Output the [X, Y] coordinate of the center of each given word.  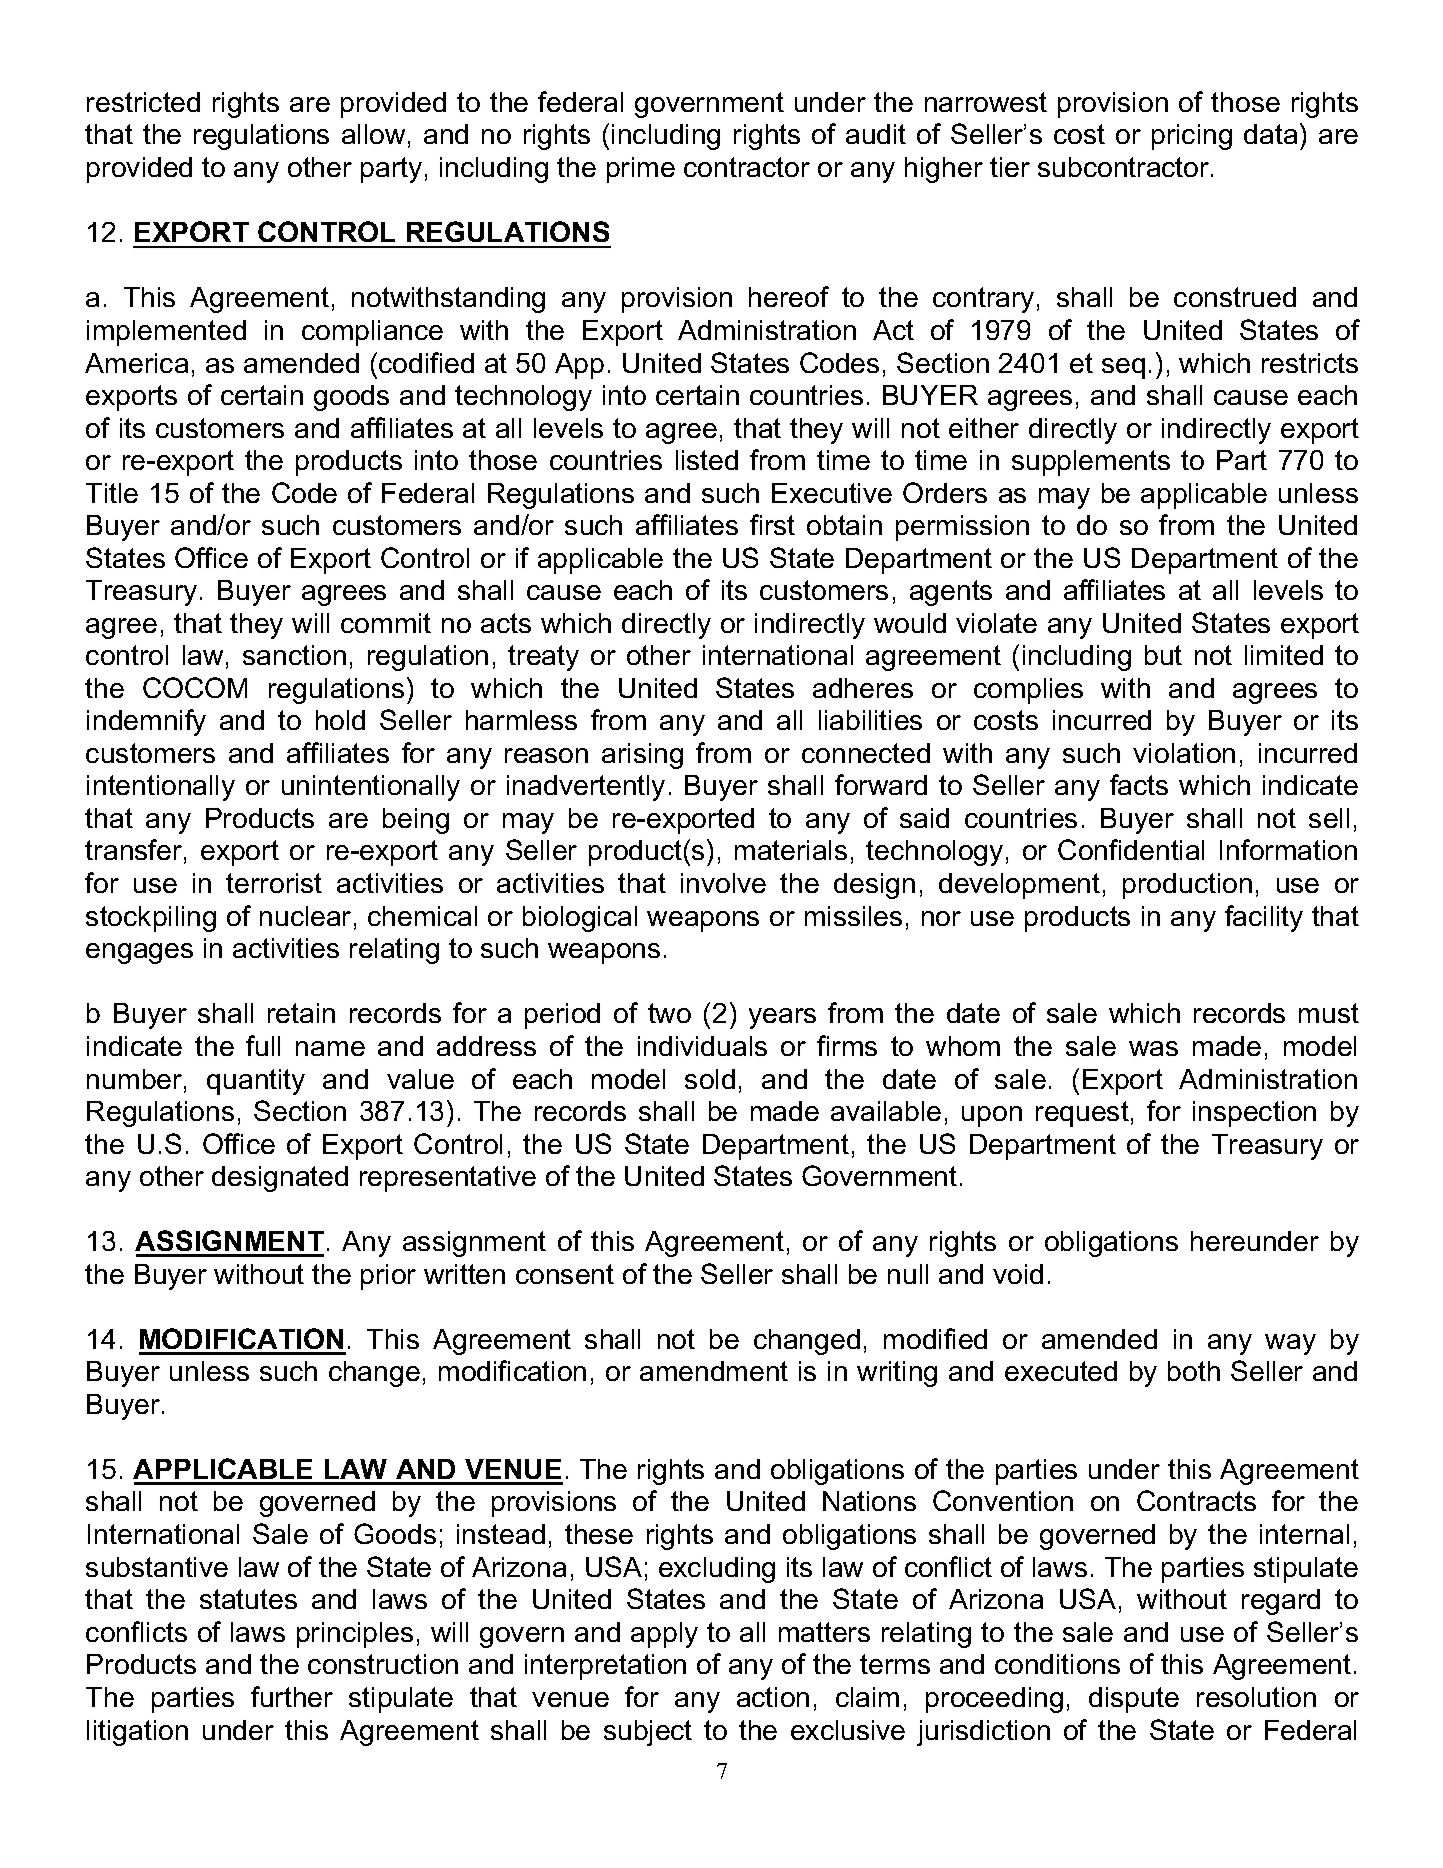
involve [723, 883]
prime [641, 170]
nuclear [305, 916]
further [292, 1696]
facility [1264, 918]
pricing [1192, 137]
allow [373, 134]
